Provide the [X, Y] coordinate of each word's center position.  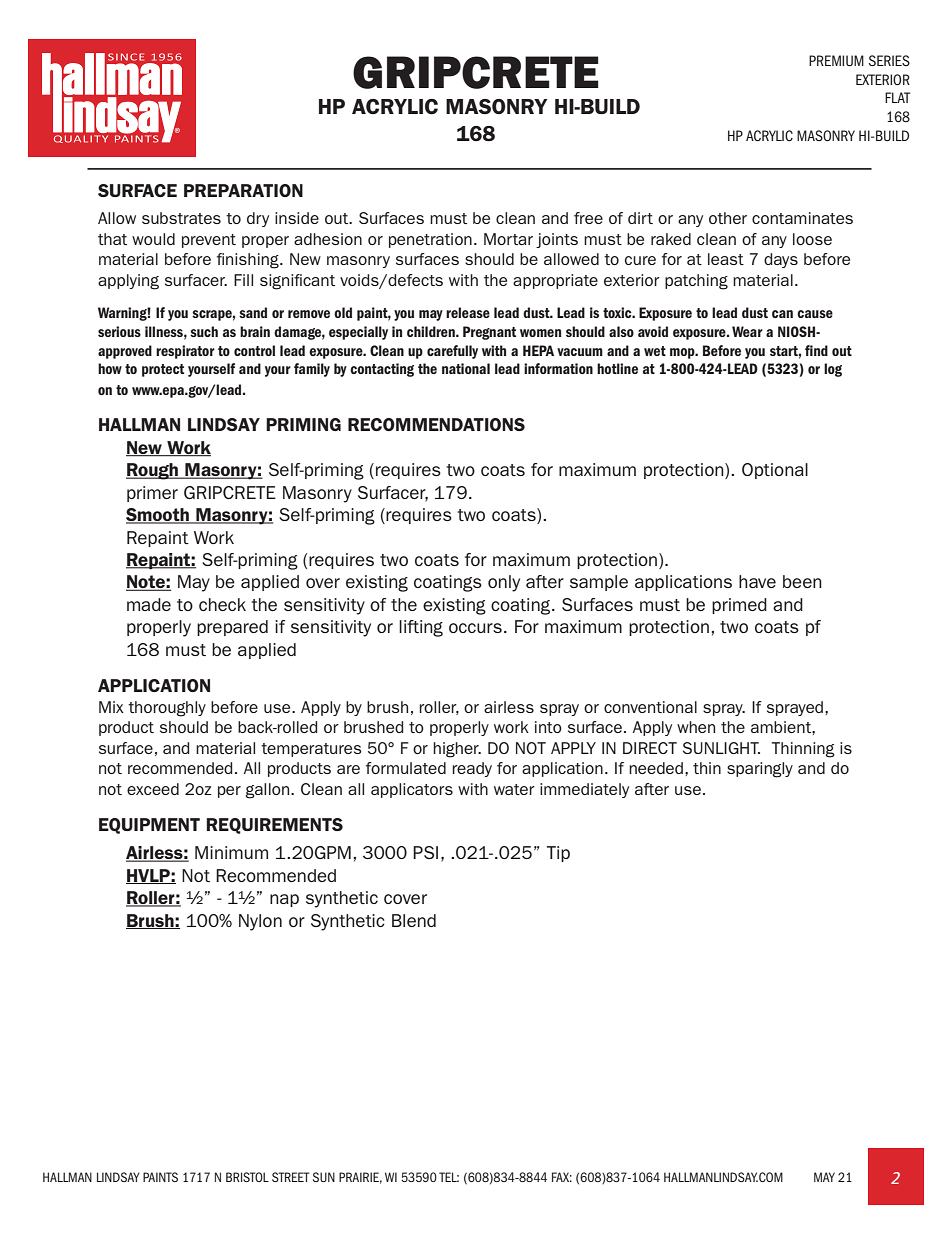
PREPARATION [243, 190]
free [588, 218]
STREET [291, 1177]
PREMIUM [836, 61]
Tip [558, 854]
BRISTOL [247, 1177]
